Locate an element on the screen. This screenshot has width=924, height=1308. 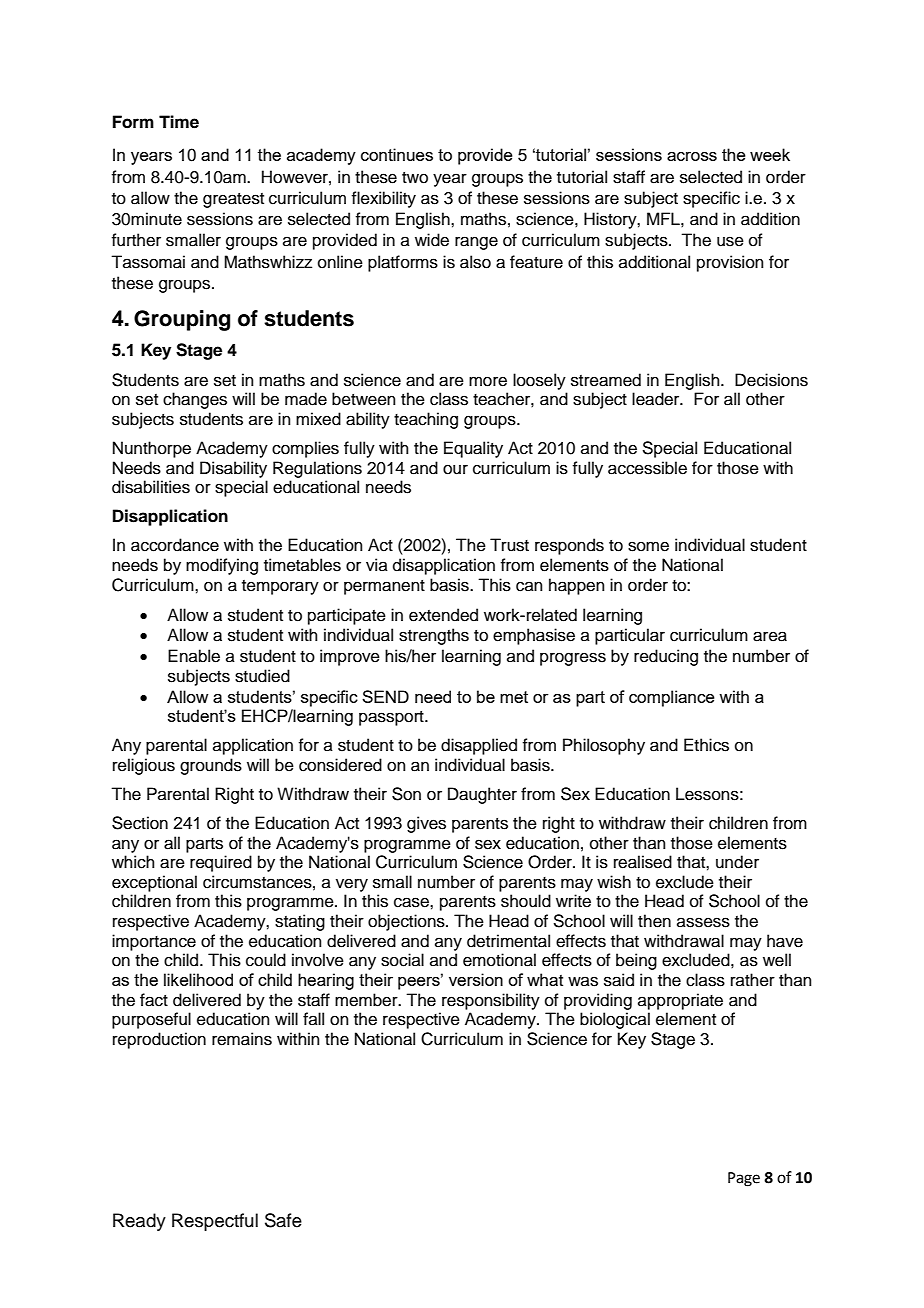
two is located at coordinates (415, 178).
